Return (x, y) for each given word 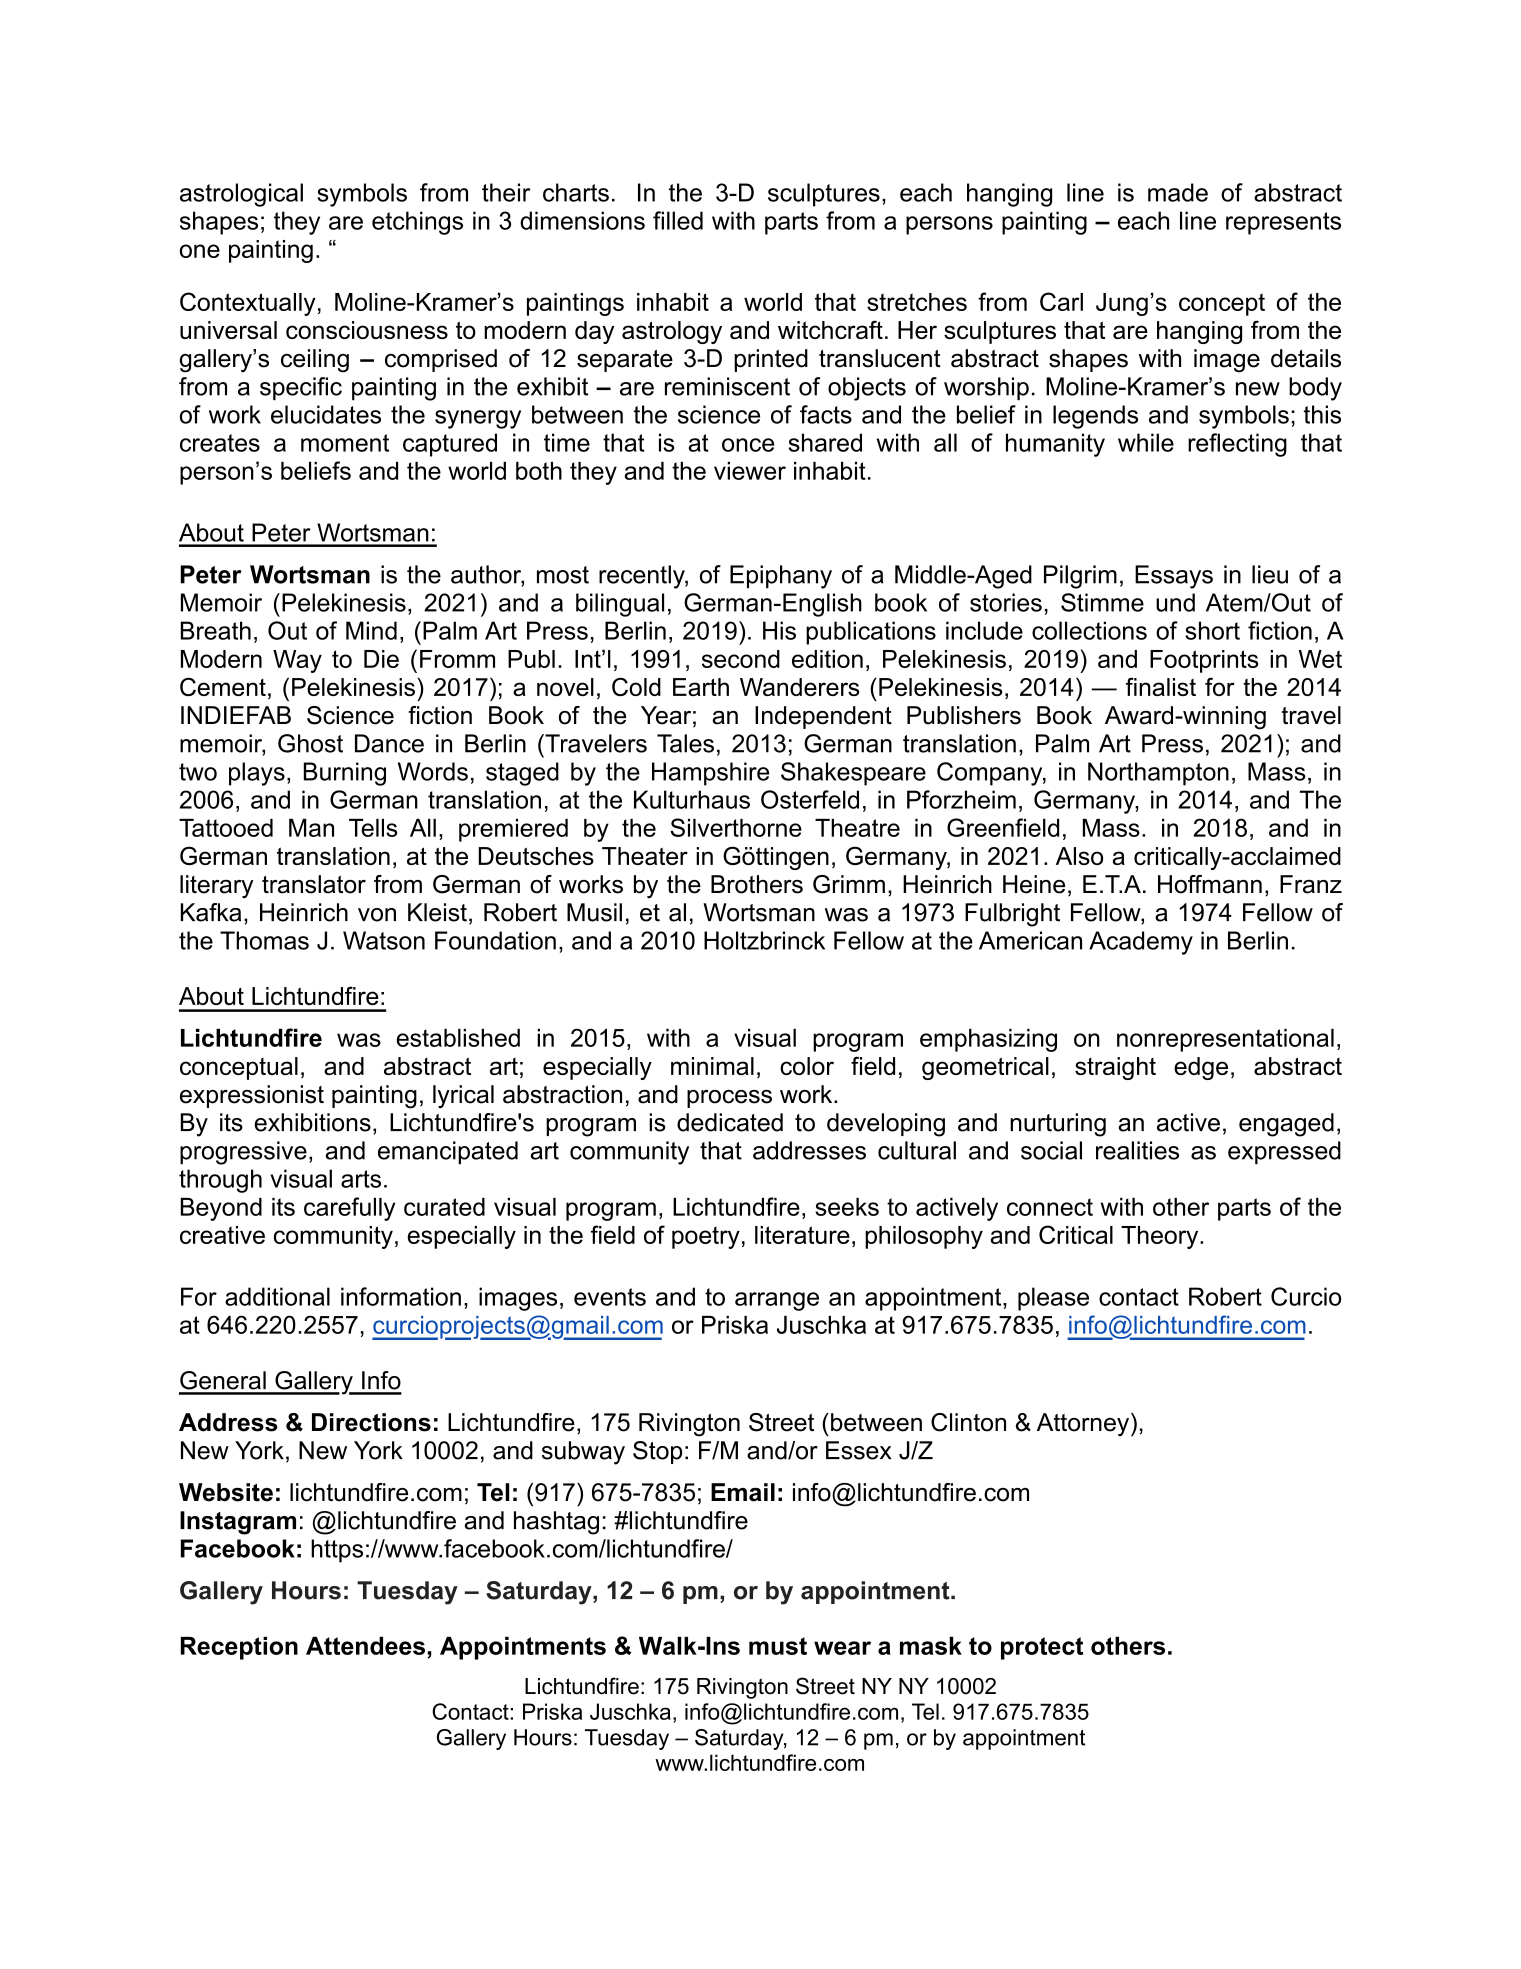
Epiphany (781, 577)
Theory (1161, 1237)
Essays (1174, 577)
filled (678, 220)
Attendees (365, 1646)
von (377, 915)
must (778, 1646)
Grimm (849, 884)
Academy (1141, 943)
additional (277, 1296)
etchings (417, 223)
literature (802, 1235)
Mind (371, 630)
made (1178, 192)
